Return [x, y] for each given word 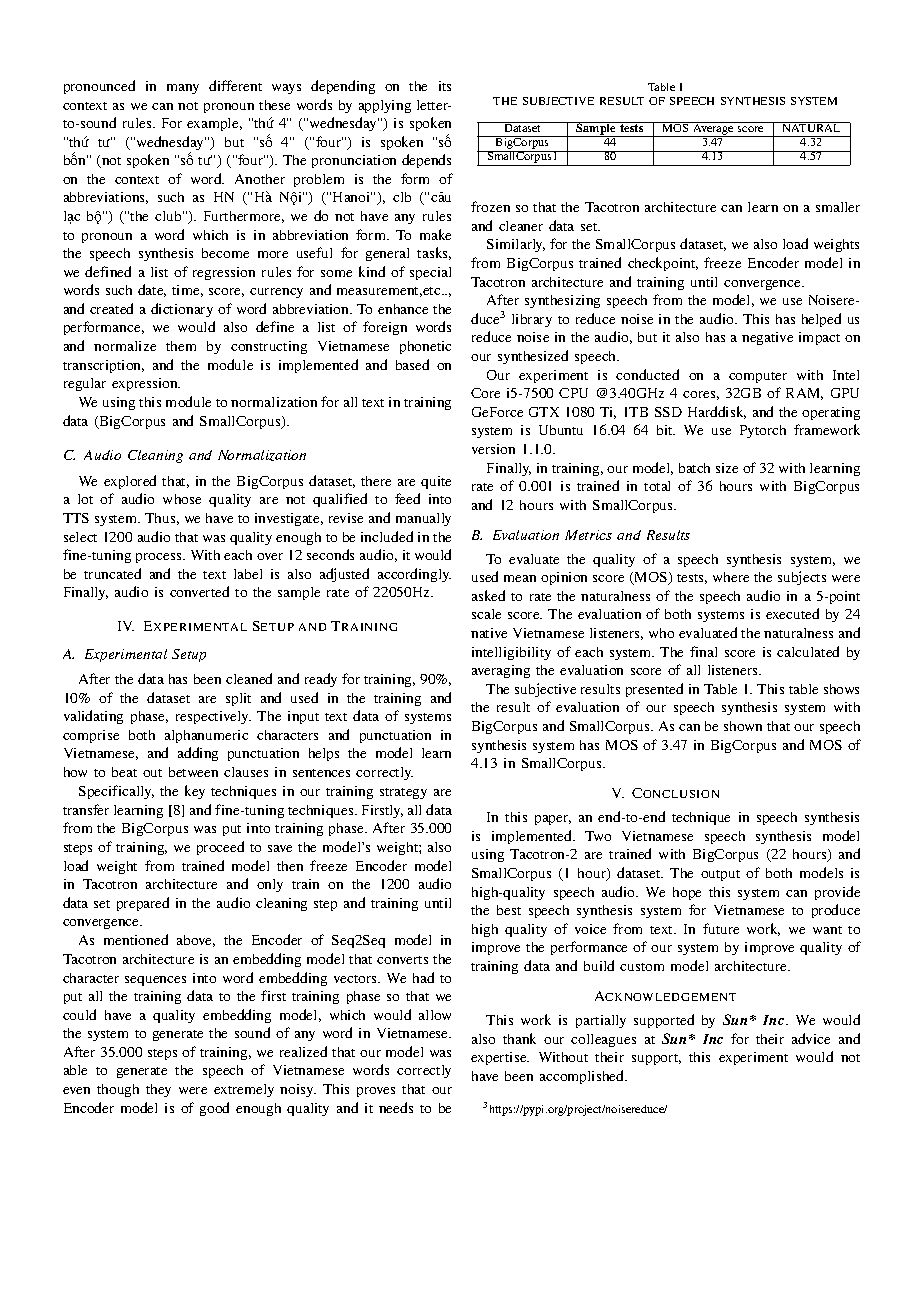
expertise [500, 1058]
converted [199, 591]
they [158, 1090]
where [731, 577]
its [445, 86]
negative [767, 338]
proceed [220, 848]
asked [488, 595]
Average [713, 129]
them [181, 346]
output [720, 875]
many [183, 89]
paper [553, 820]
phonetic [425, 347]
